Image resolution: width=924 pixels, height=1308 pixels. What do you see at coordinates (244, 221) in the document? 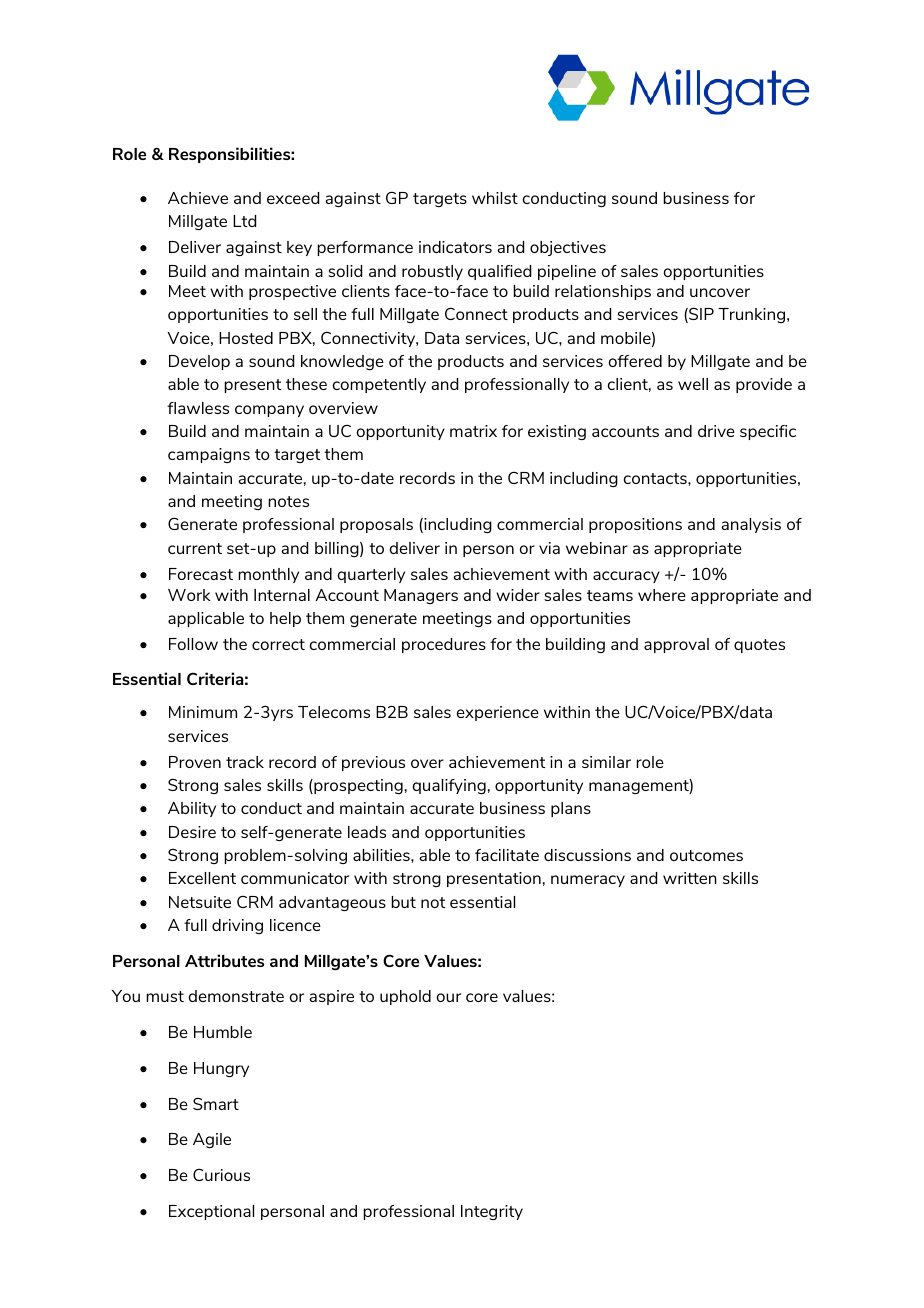
I see `Ltd` at bounding box center [244, 221].
